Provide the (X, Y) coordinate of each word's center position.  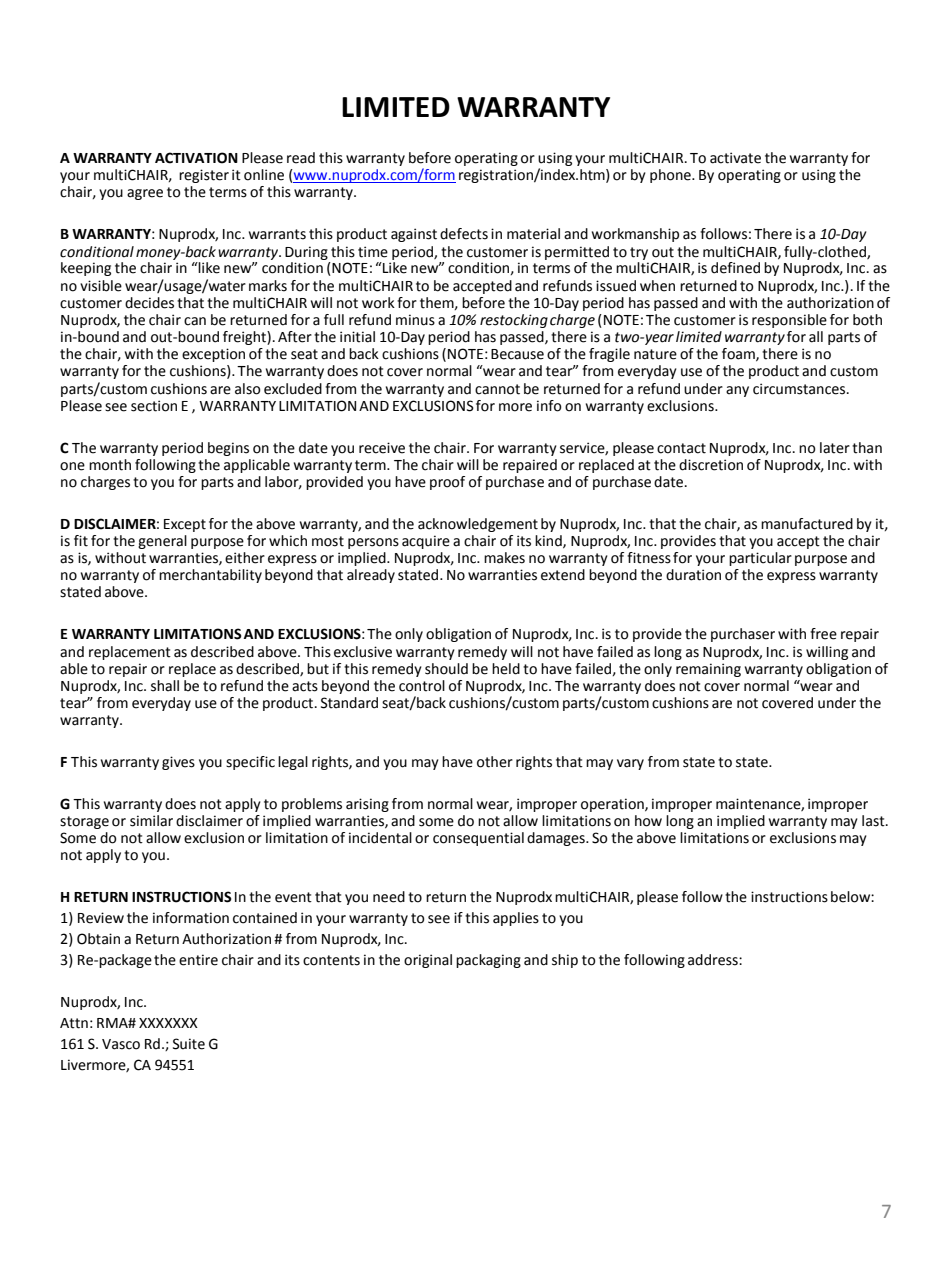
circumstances (800, 389)
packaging (488, 961)
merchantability (210, 576)
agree (145, 194)
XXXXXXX (168, 1023)
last (874, 821)
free (823, 634)
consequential (478, 839)
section (154, 406)
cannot (497, 389)
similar (151, 821)
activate (735, 158)
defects (464, 234)
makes (504, 558)
